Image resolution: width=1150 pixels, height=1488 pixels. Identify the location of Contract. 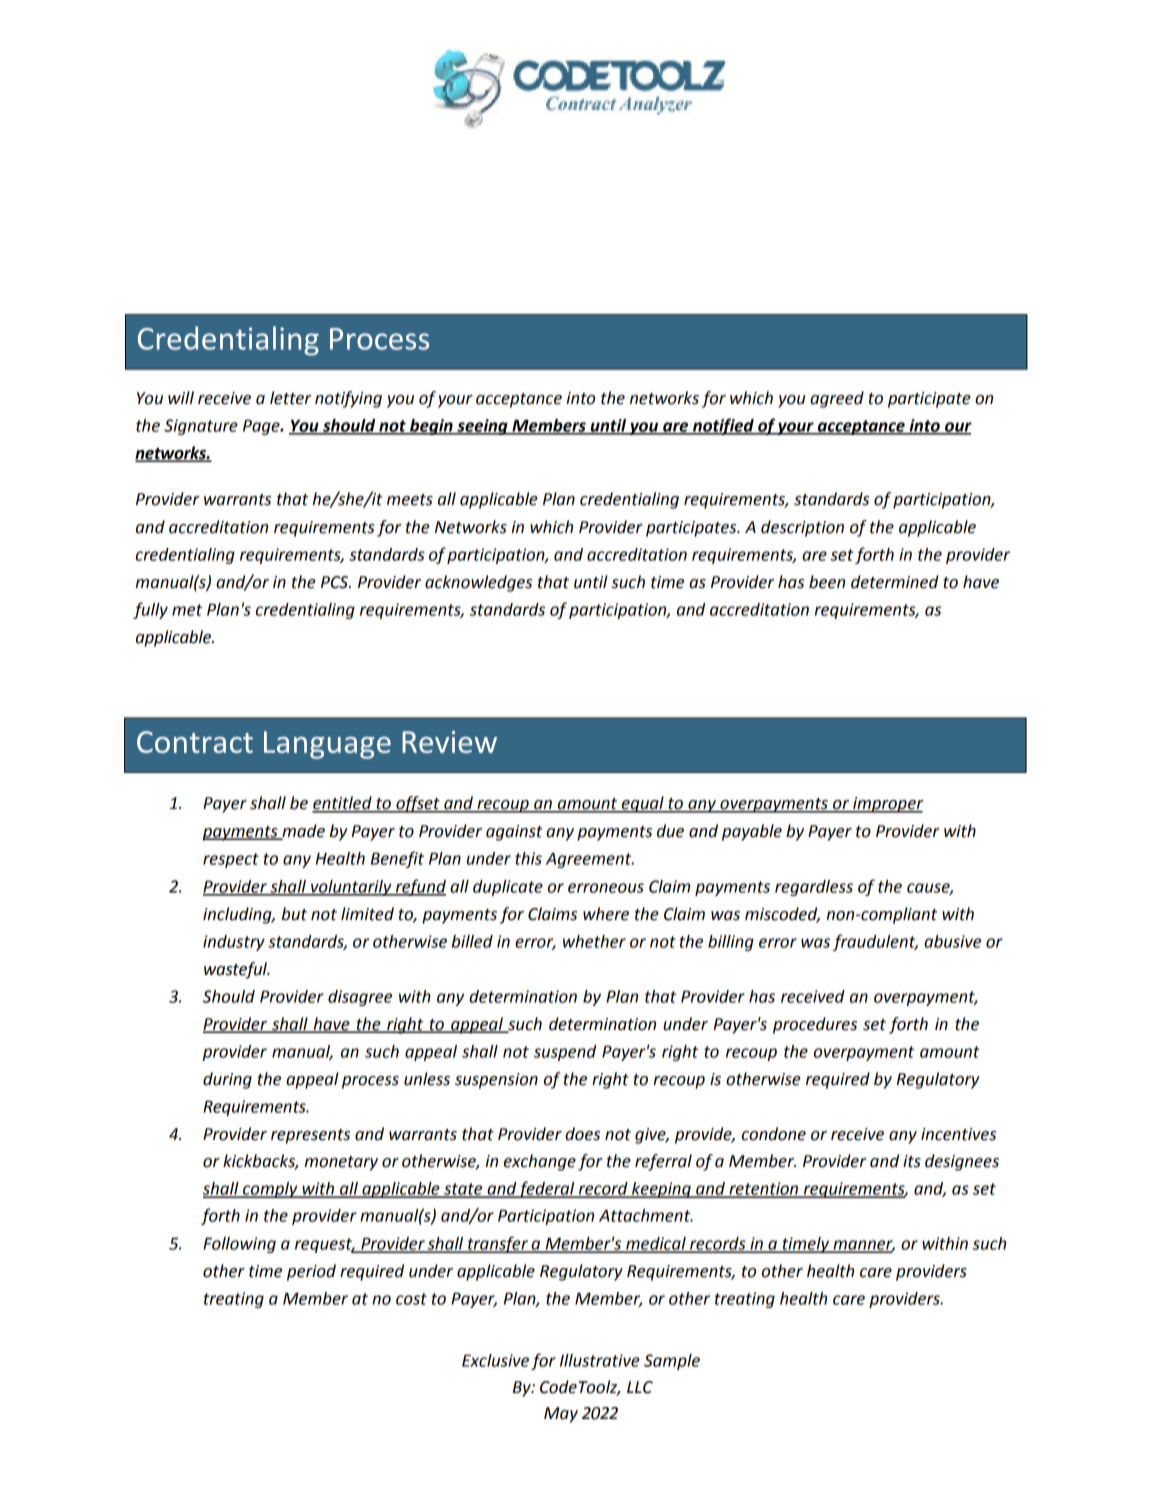
(195, 742).
